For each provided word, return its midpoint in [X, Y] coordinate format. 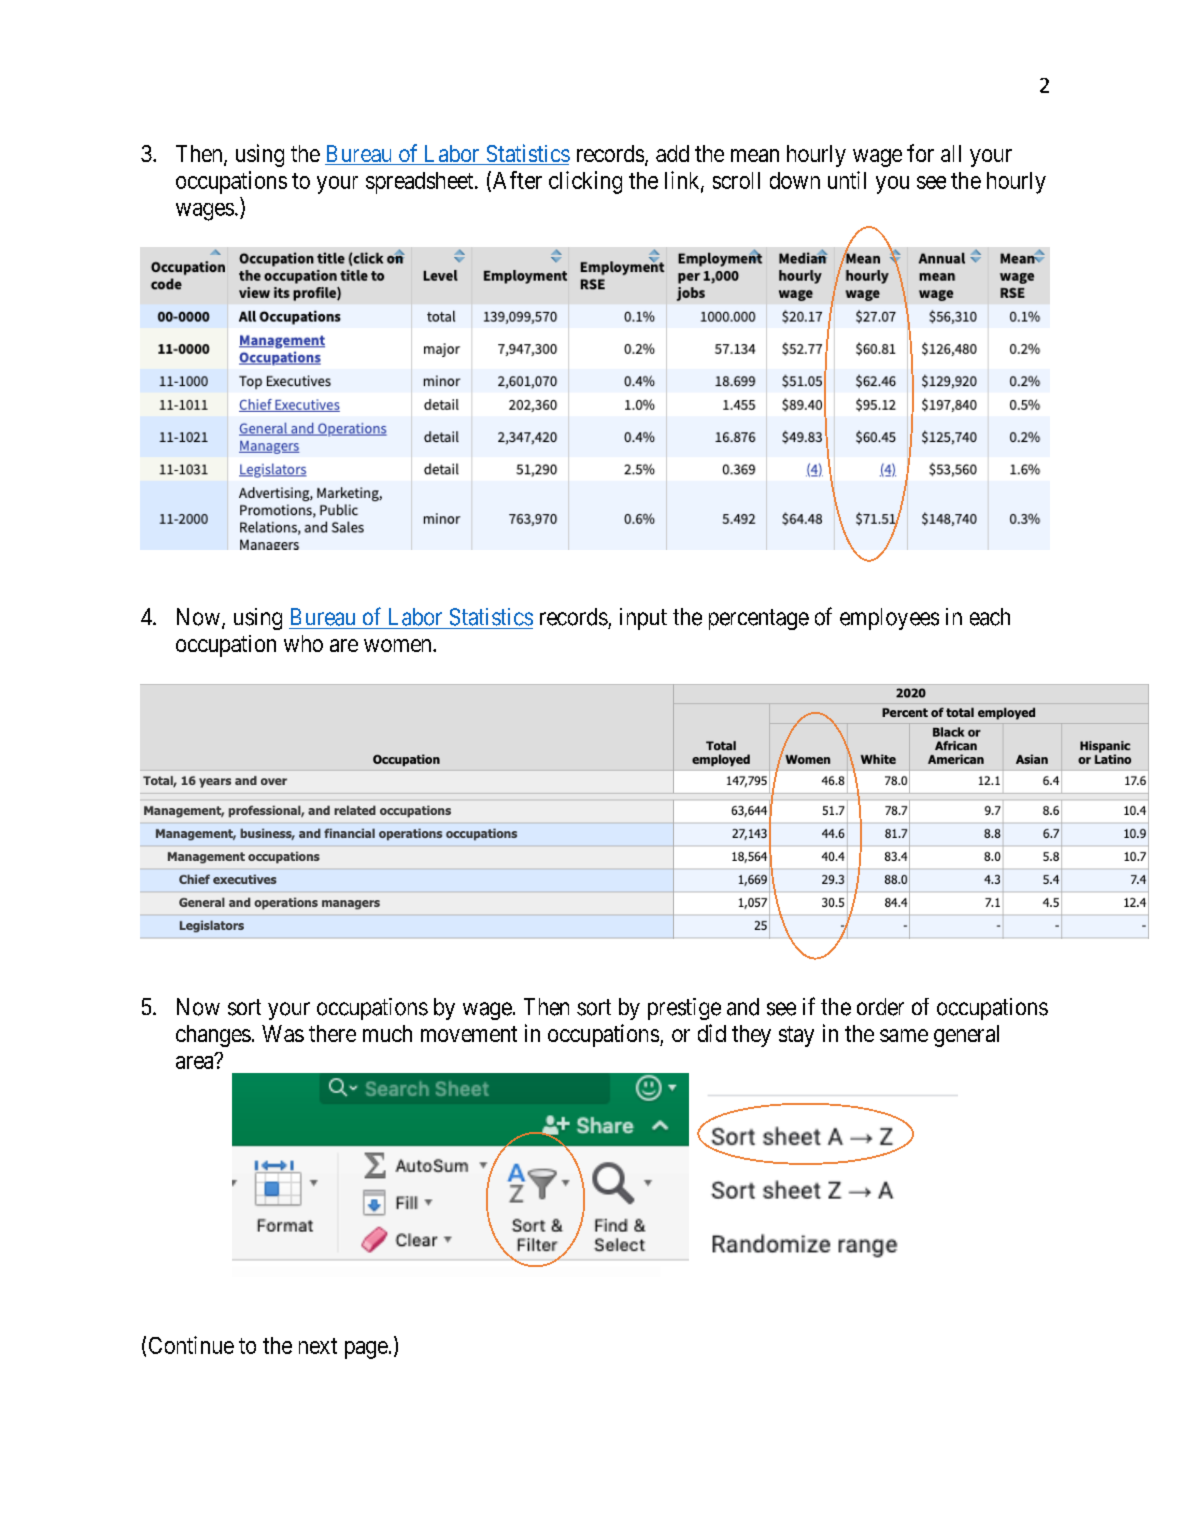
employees [889, 619]
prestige [684, 1009]
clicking [585, 182]
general [966, 1036]
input [643, 619]
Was [283, 1033]
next [318, 1346]
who [303, 643]
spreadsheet [421, 183]
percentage [759, 619]
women [399, 645]
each [990, 617]
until [847, 180]
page [366, 1350]
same [904, 1035]
